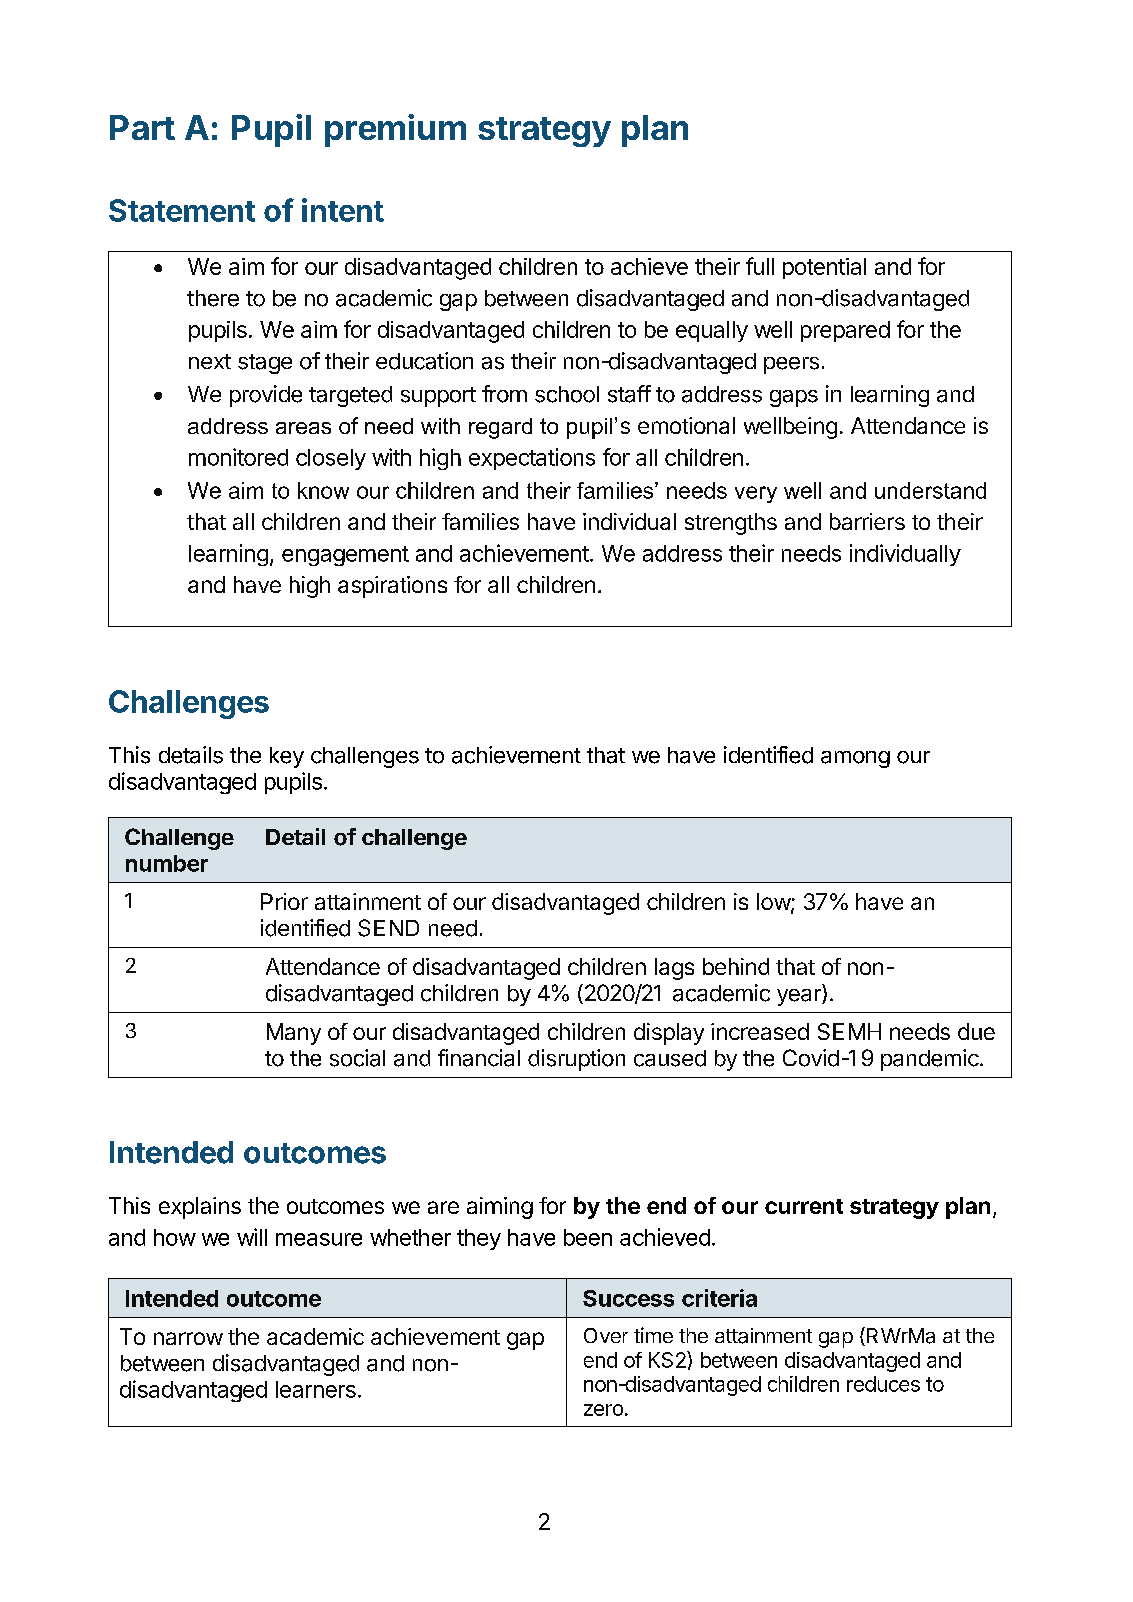 The image size is (1133, 1602). What do you see at coordinates (188, 1338) in the screenshot?
I see `narrow` at bounding box center [188, 1338].
